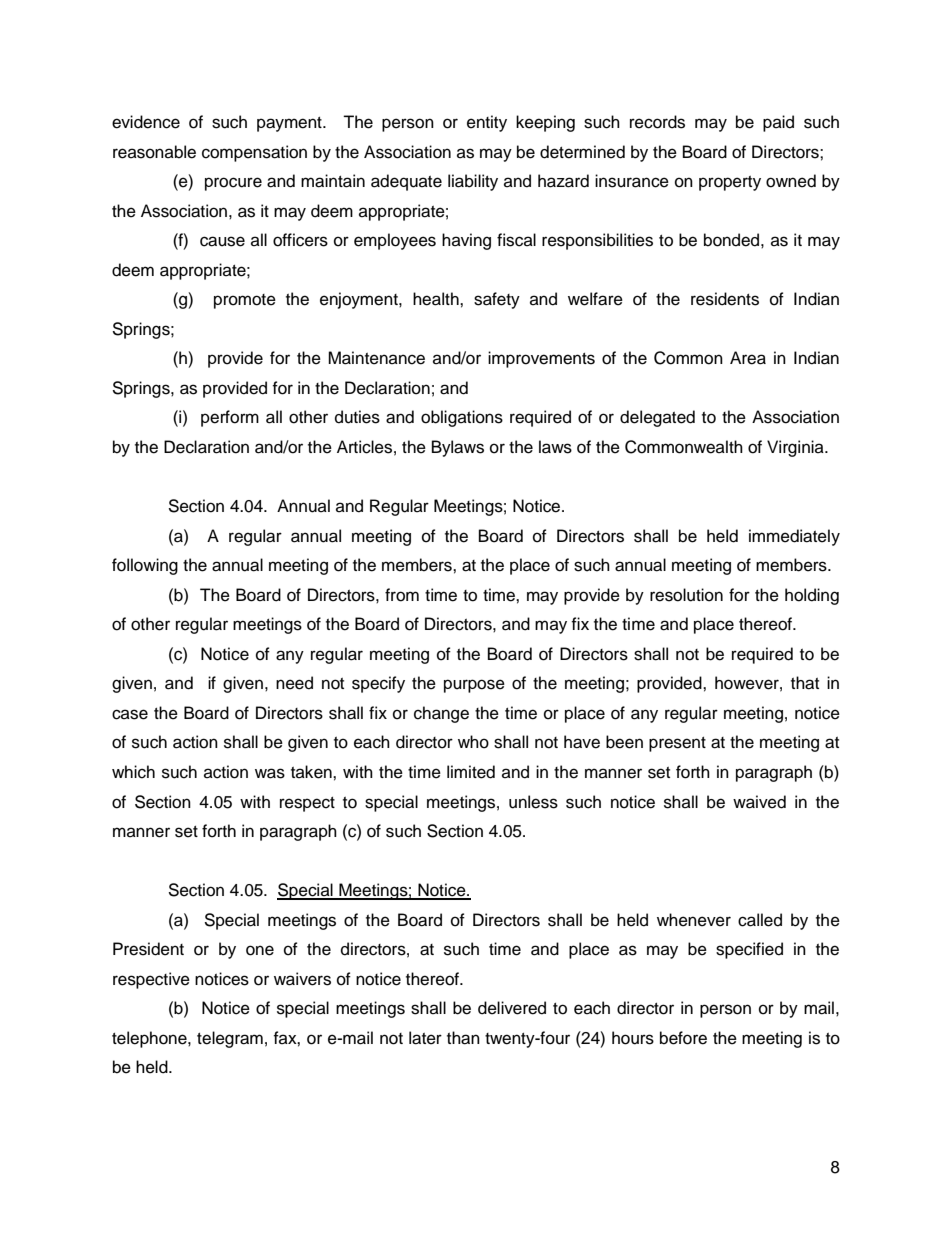 This screenshot has width=952, height=1233. What do you see at coordinates (270, 773) in the screenshot?
I see `was` at bounding box center [270, 773].
